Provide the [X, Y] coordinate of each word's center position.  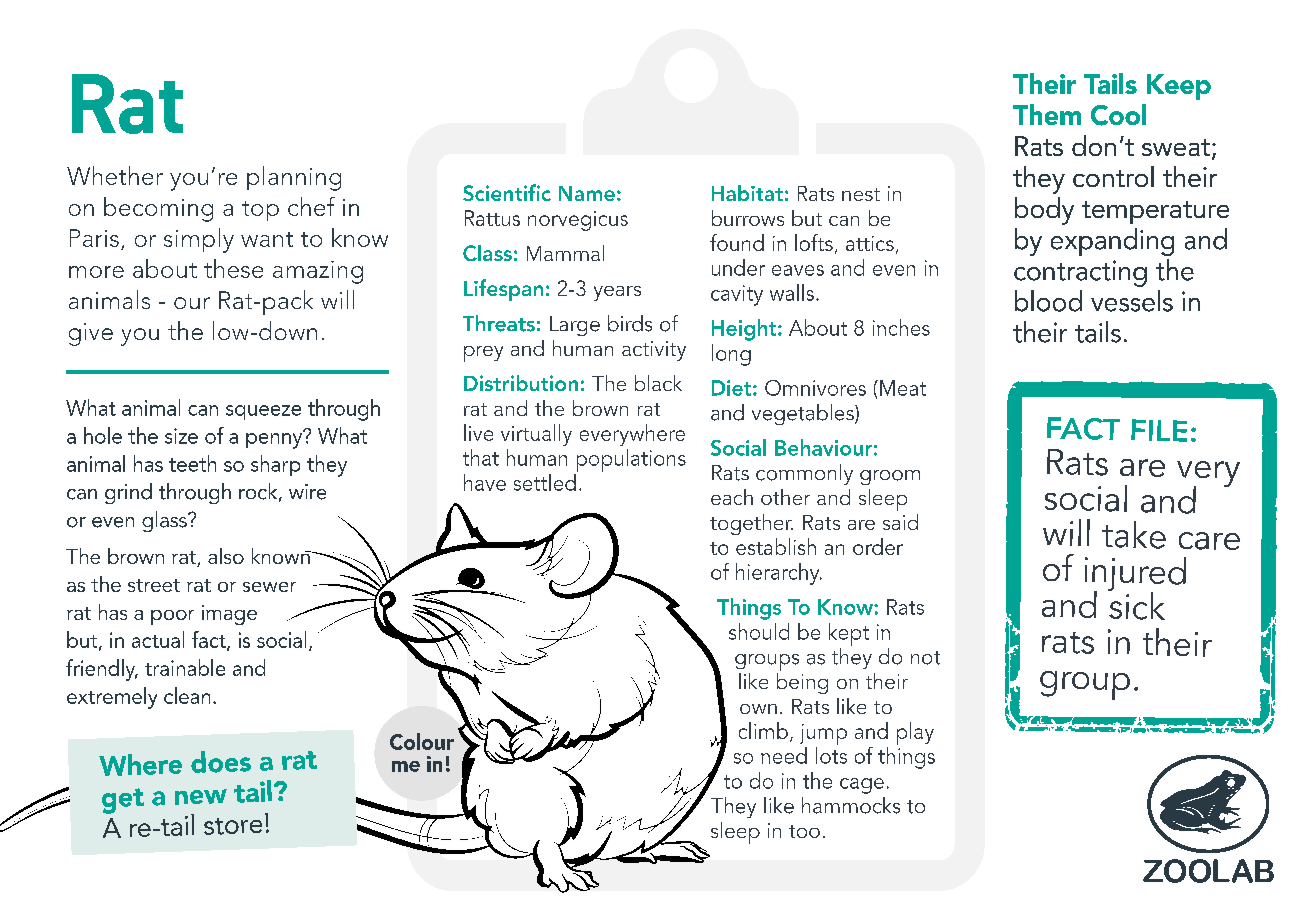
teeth [192, 463]
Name [587, 193]
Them [1047, 114]
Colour [422, 741]
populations [631, 460]
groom [890, 477]
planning [294, 178]
